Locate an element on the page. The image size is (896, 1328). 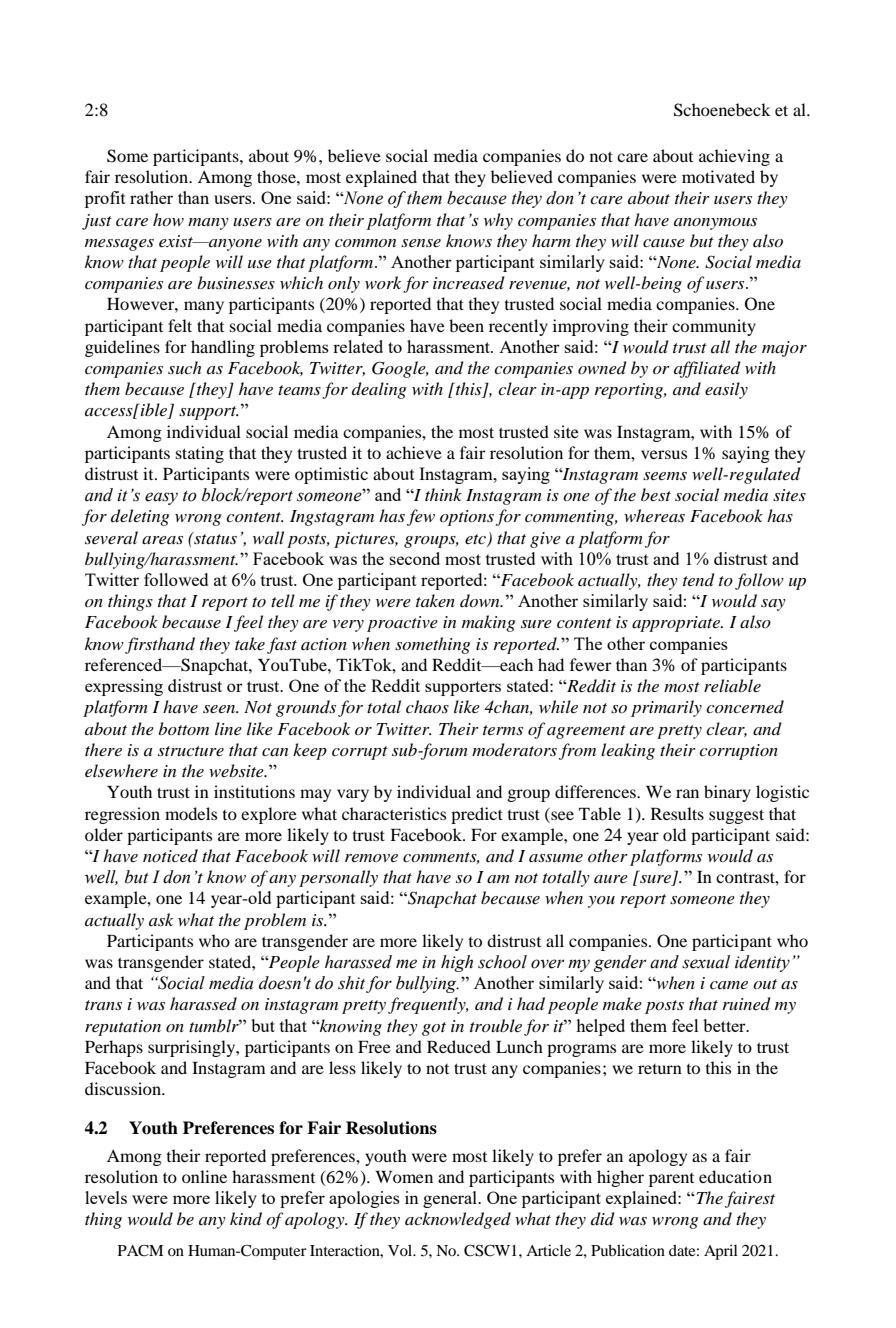
chaos is located at coordinates (427, 706).
